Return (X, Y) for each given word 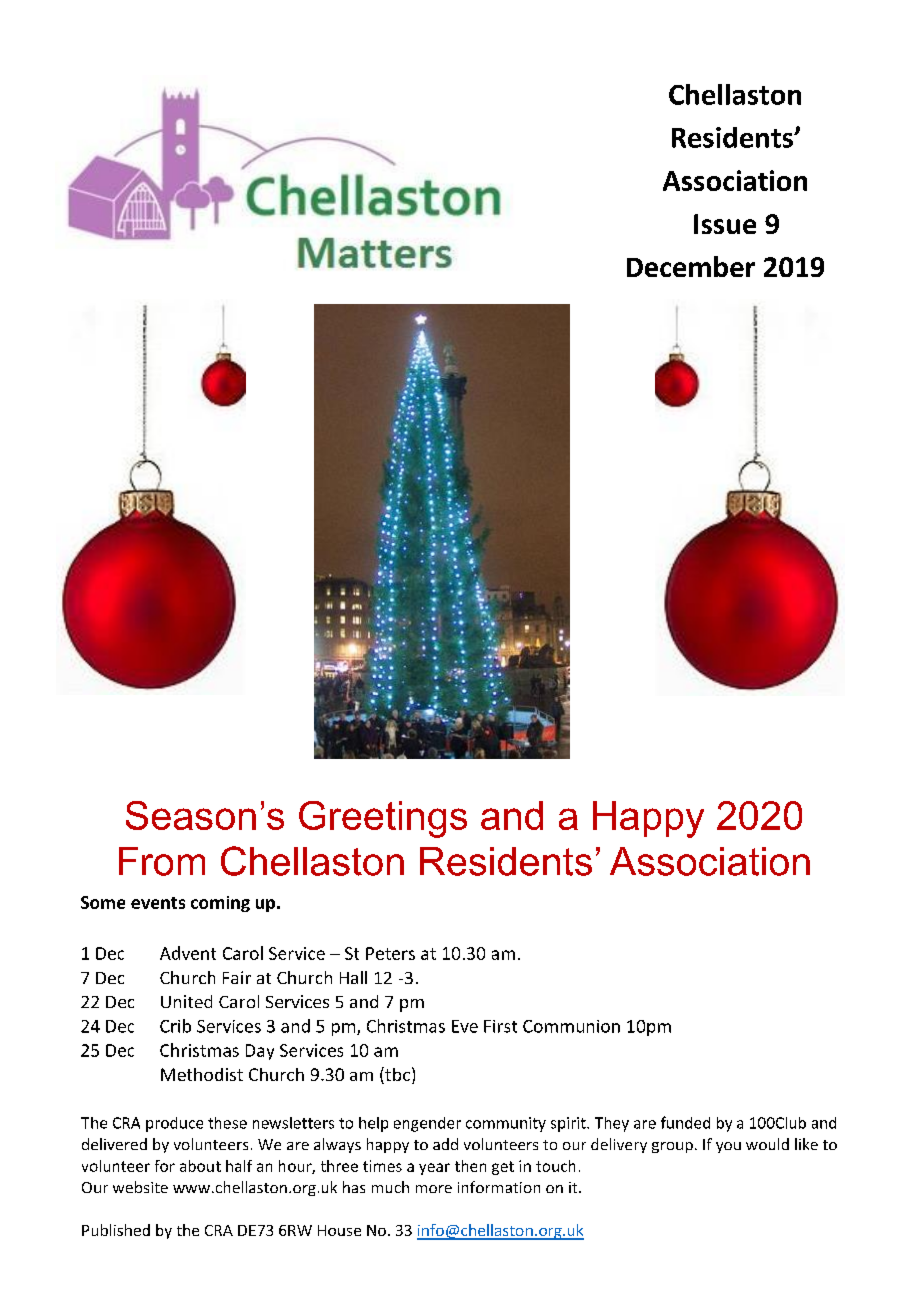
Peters (390, 953)
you (728, 1147)
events (158, 903)
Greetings (383, 819)
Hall (353, 977)
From (162, 861)
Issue (725, 224)
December (691, 266)
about (200, 1166)
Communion (571, 1026)
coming (220, 904)
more (434, 1189)
